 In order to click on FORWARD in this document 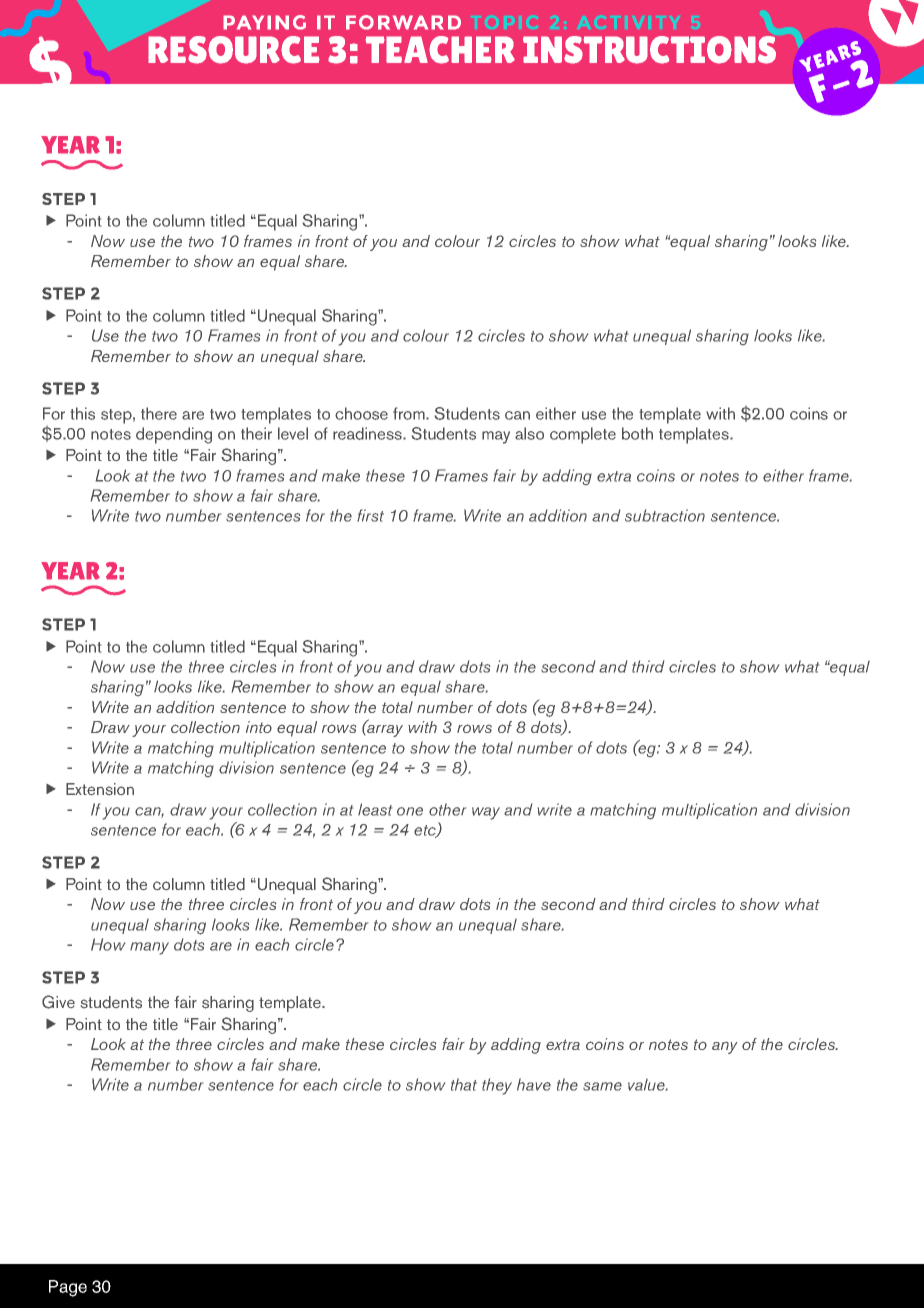, I will do `click(403, 22)`.
